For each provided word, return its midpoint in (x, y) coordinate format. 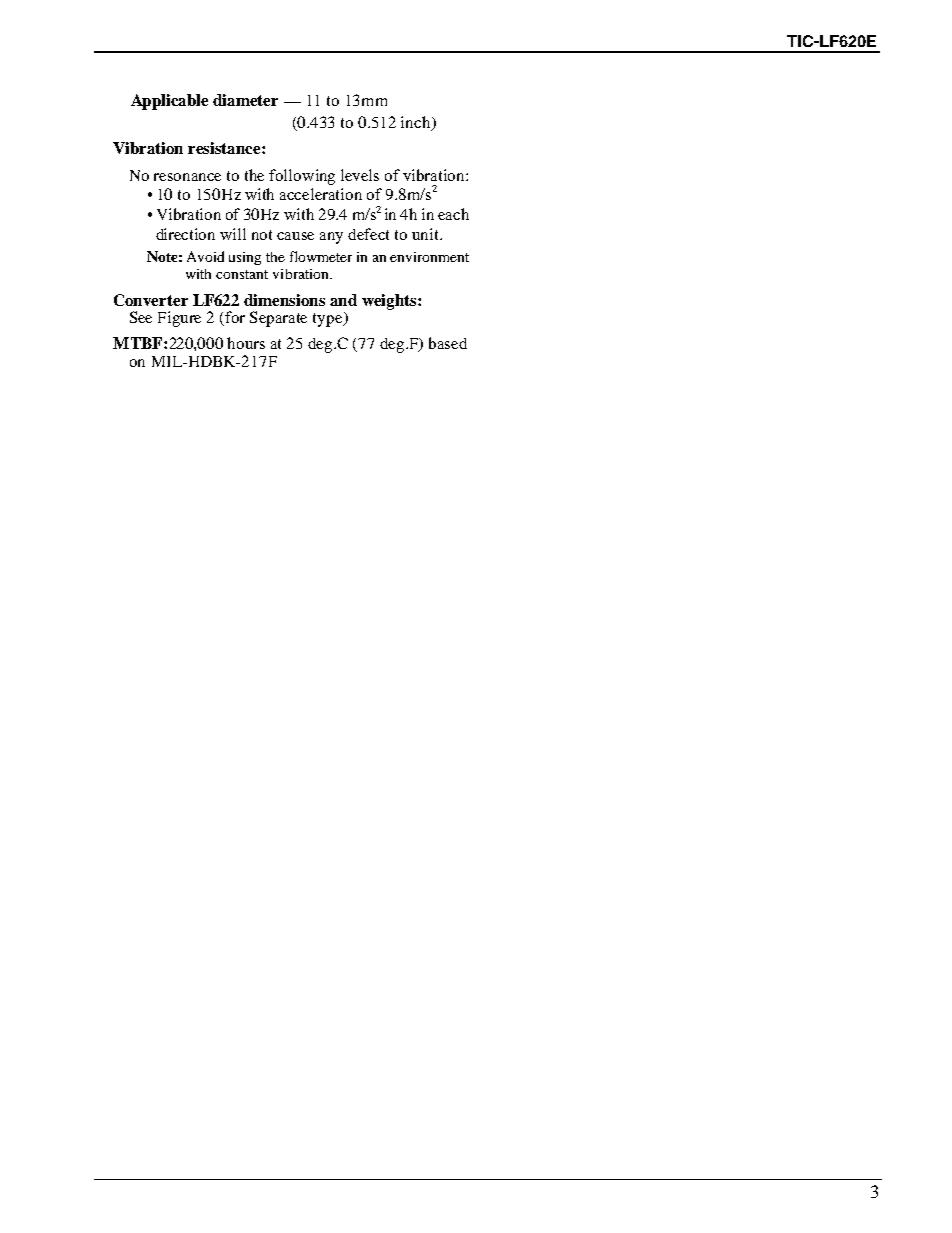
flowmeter (321, 256)
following (302, 177)
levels (360, 175)
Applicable (169, 102)
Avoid (205, 256)
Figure (179, 319)
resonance (187, 177)
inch (417, 123)
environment (429, 257)
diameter (245, 100)
